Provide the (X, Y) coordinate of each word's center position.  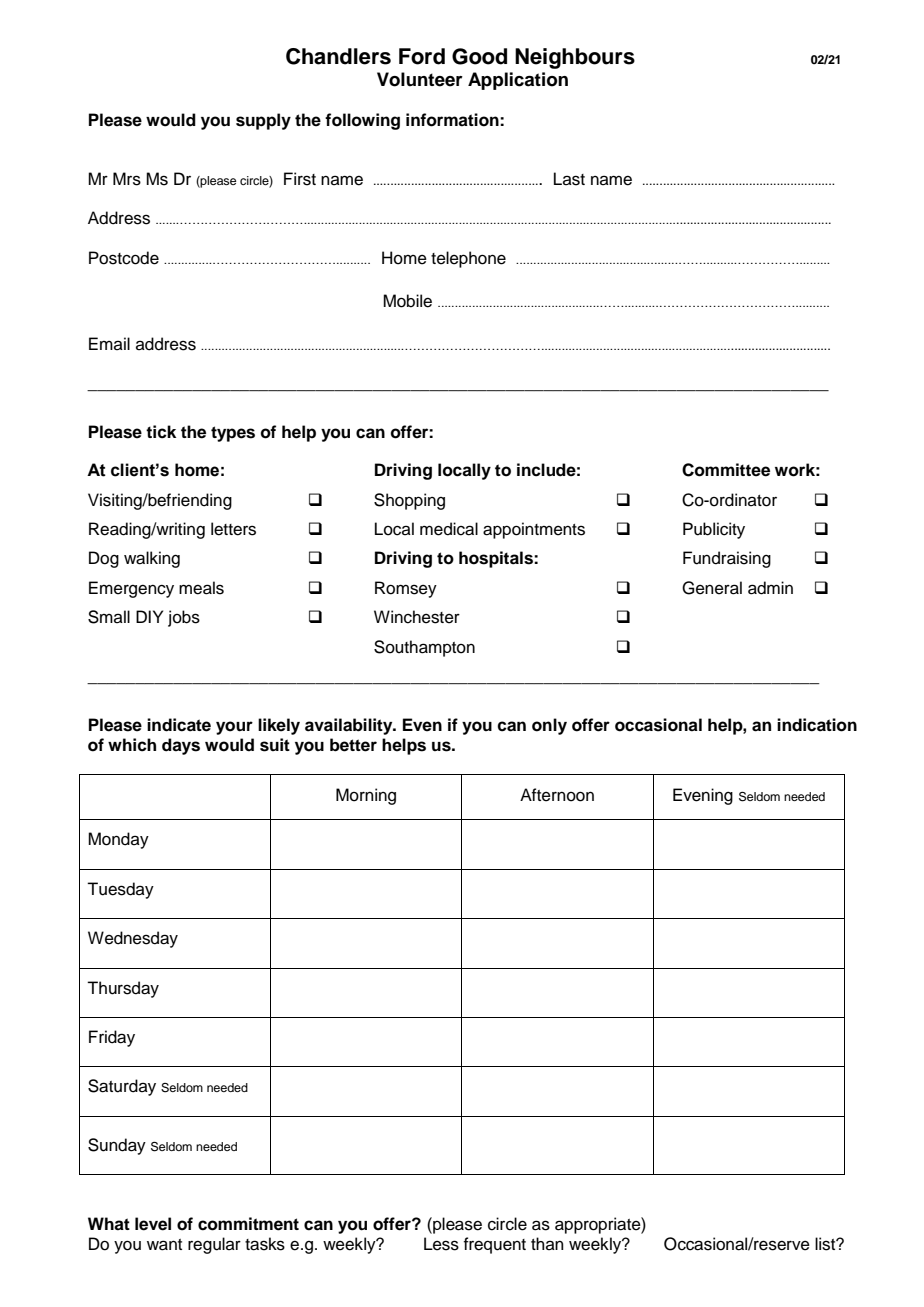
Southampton (424, 648)
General (712, 588)
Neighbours (575, 58)
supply (263, 121)
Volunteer (420, 79)
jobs (184, 618)
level (153, 1224)
